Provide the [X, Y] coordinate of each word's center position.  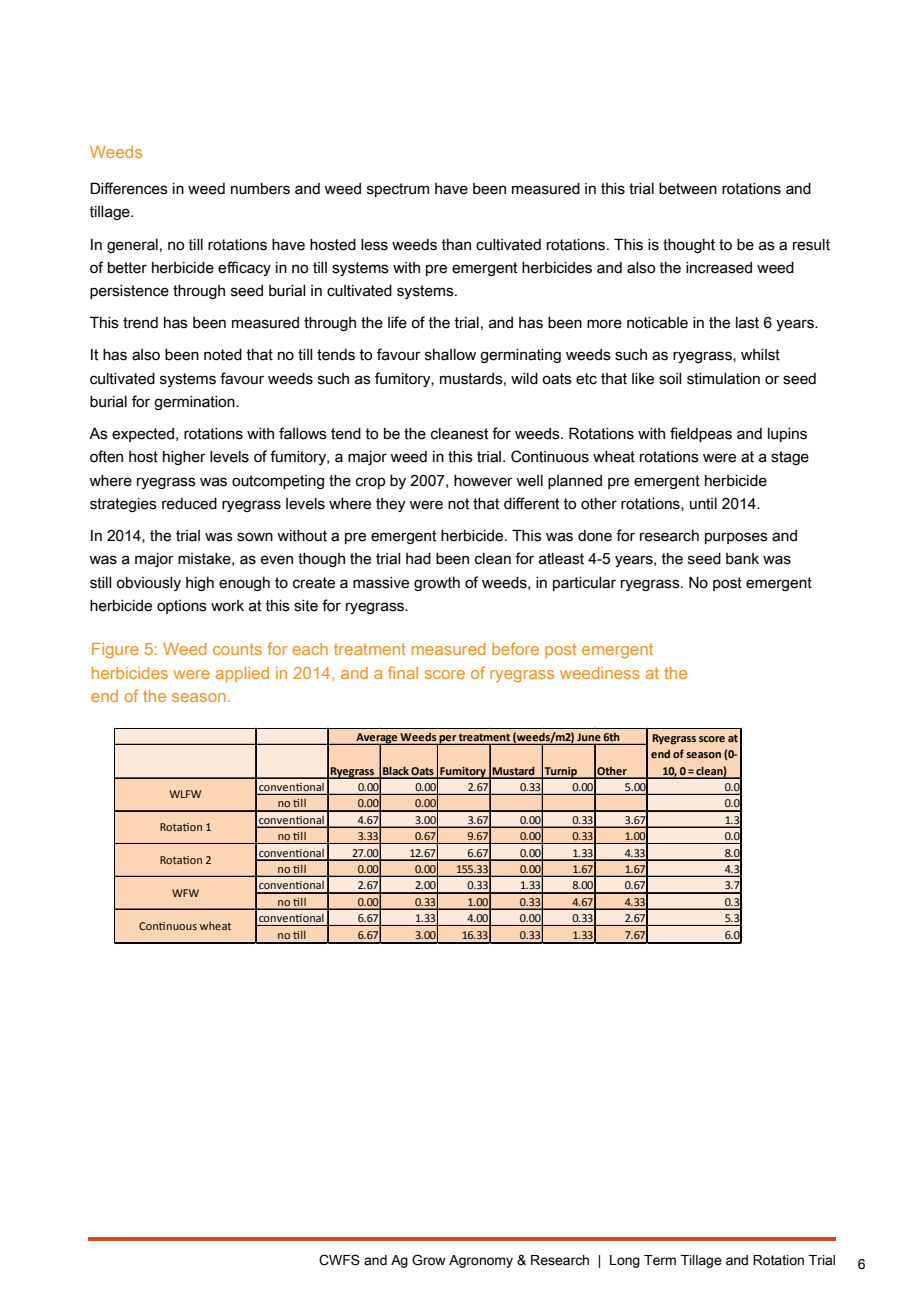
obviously [148, 584]
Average [377, 739]
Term [660, 1260]
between [688, 189]
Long [625, 1261]
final [403, 672]
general [132, 246]
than [456, 245]
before [515, 648]
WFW [185, 893]
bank [742, 559]
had [418, 559]
